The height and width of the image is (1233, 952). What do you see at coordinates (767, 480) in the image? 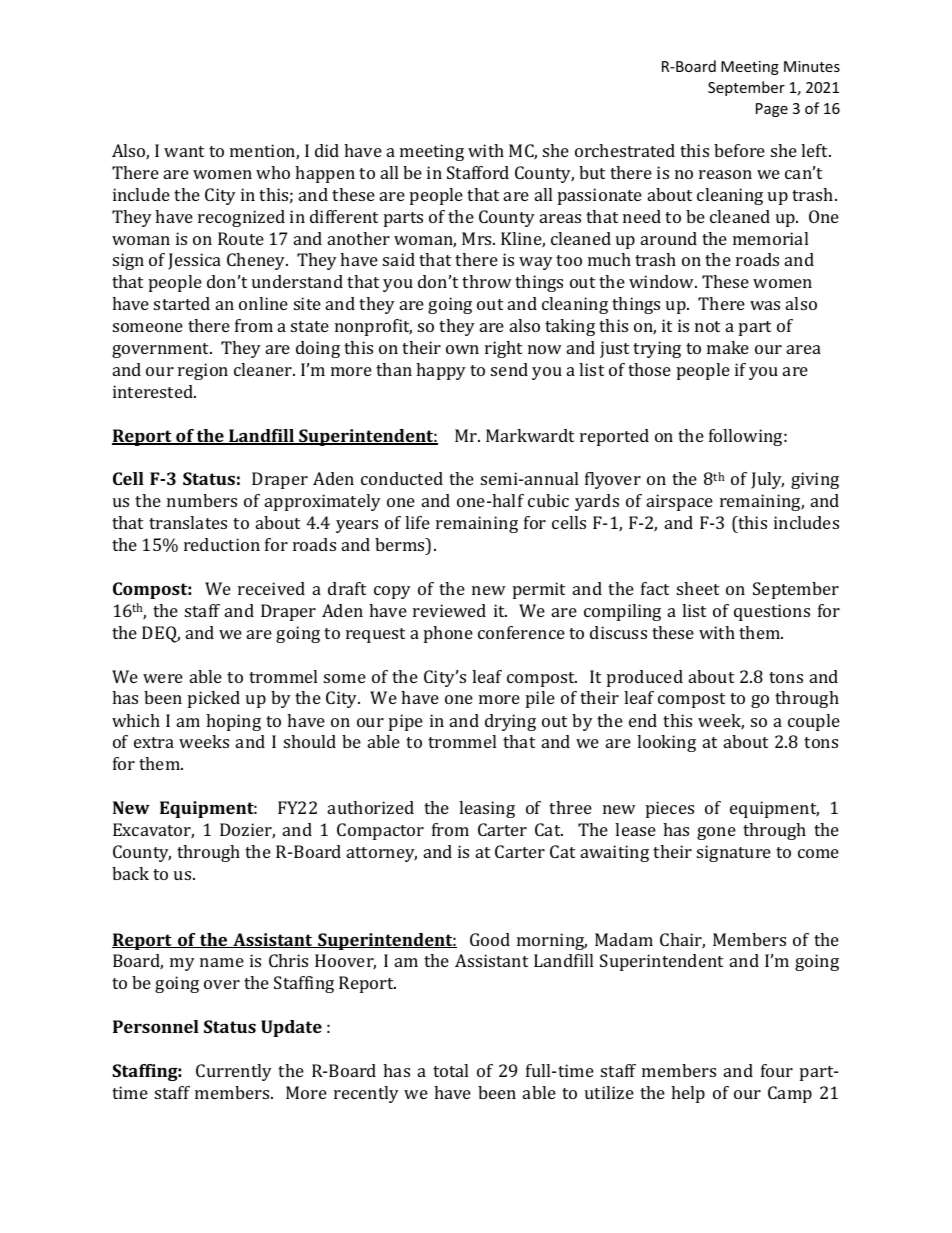
I see `July` at bounding box center [767, 480].
